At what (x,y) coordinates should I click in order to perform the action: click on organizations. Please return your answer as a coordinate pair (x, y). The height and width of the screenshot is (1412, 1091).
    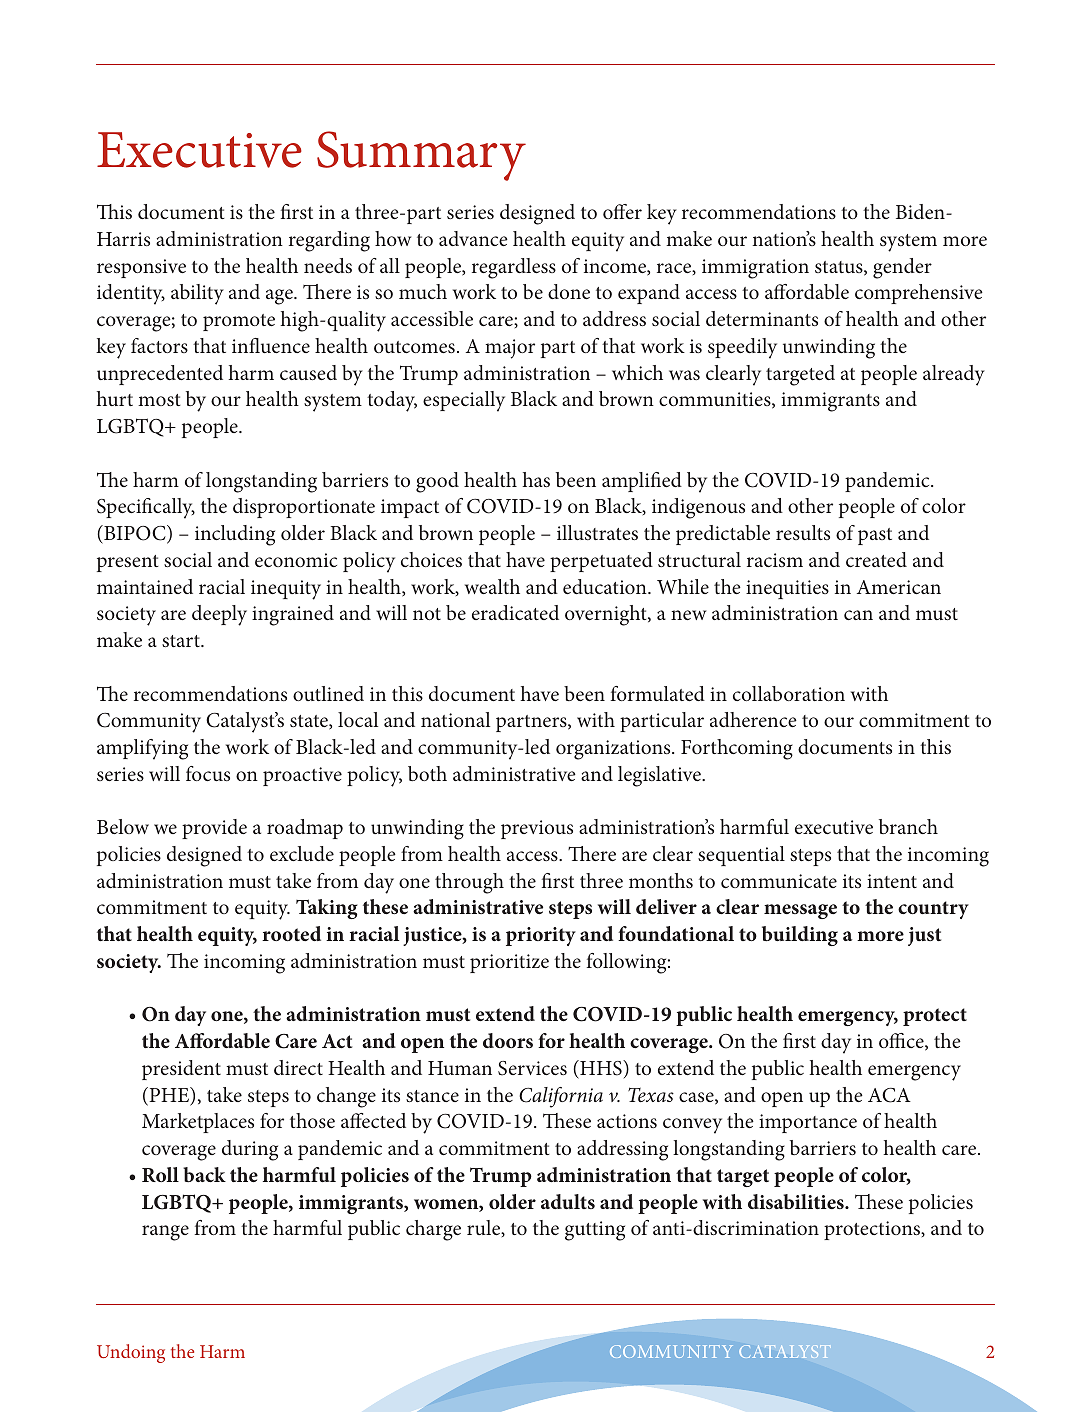
    Looking at the image, I should click on (614, 750).
